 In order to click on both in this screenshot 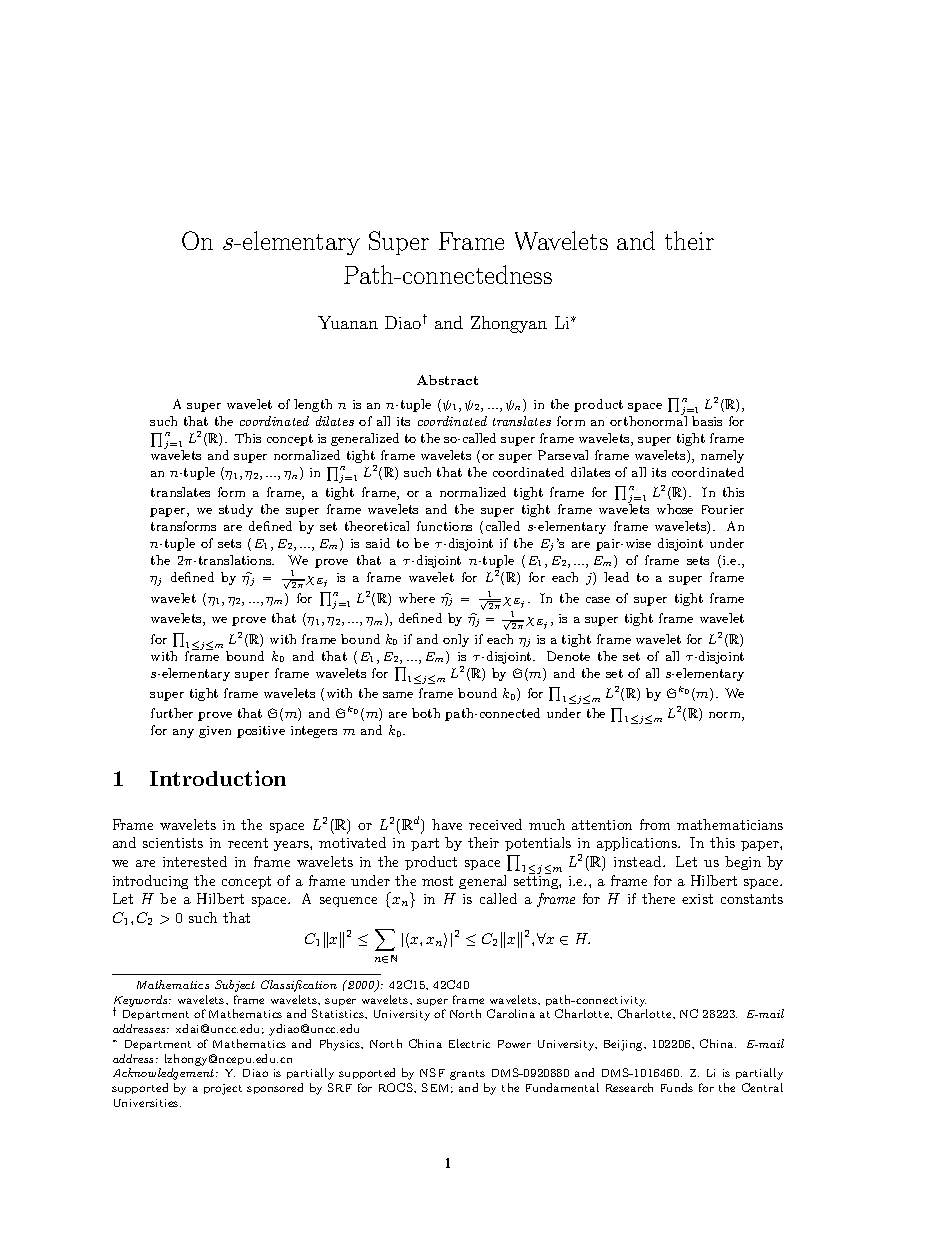, I will do `click(426, 713)`.
